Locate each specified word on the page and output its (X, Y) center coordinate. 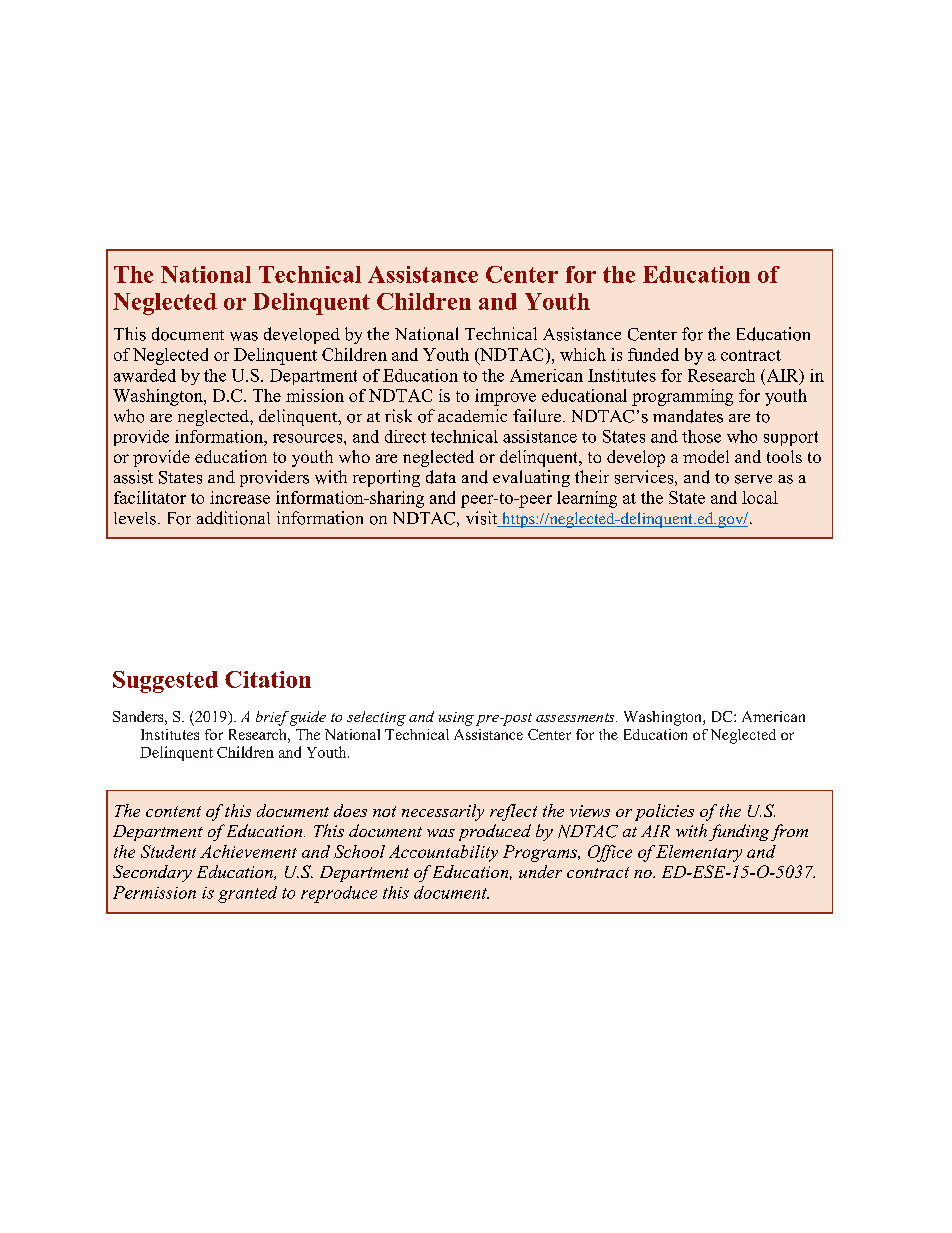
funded (653, 354)
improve (505, 397)
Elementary (699, 853)
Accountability (443, 853)
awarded (145, 375)
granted (247, 894)
